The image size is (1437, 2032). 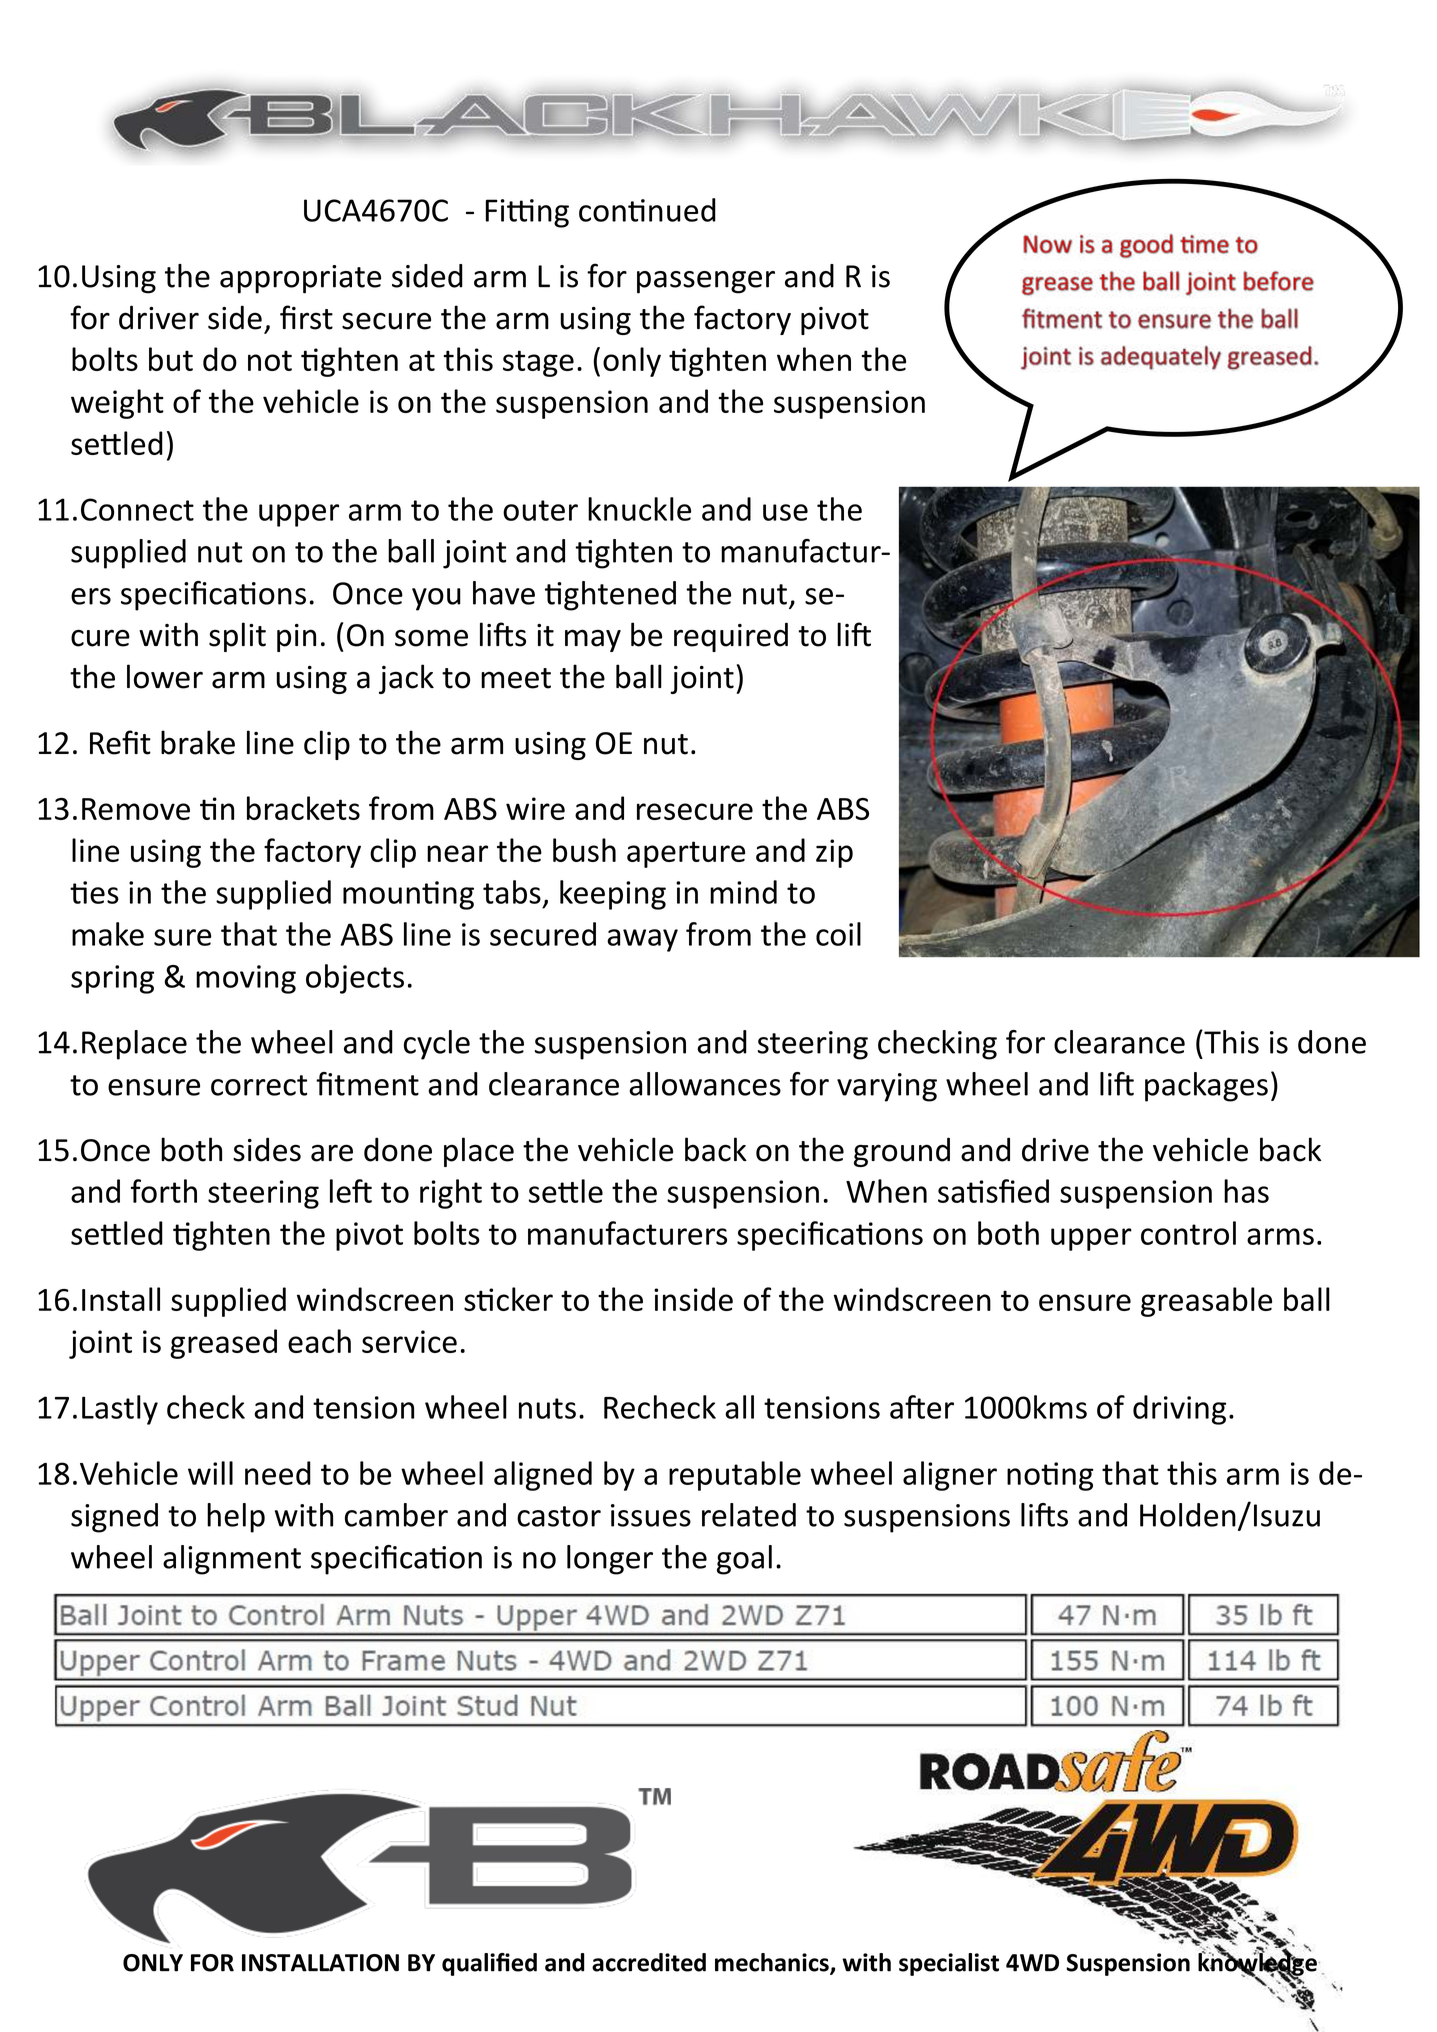 I want to click on accredited, so click(x=649, y=1962).
